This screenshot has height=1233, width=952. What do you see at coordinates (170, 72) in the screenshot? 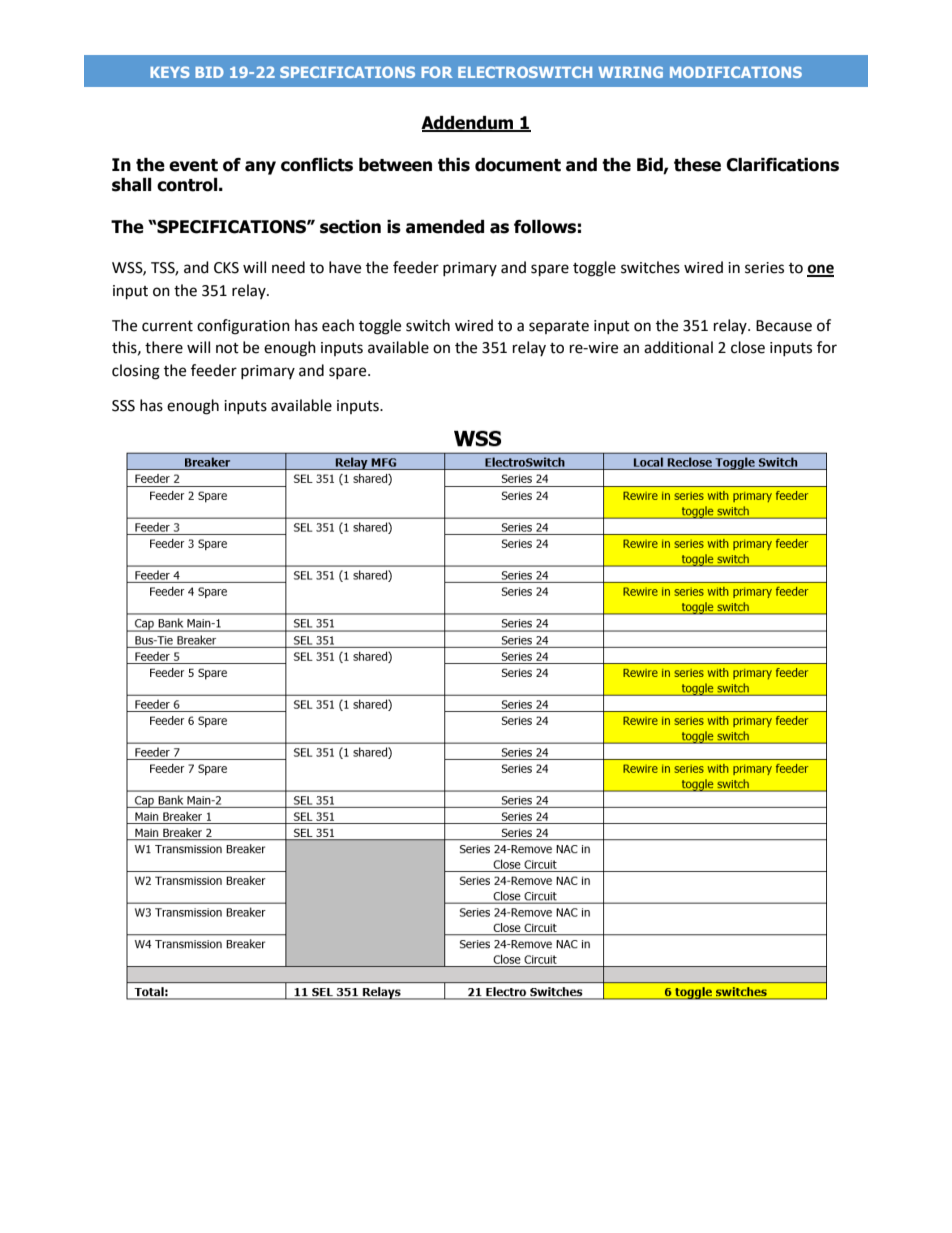
I see `KEYS` at bounding box center [170, 72].
